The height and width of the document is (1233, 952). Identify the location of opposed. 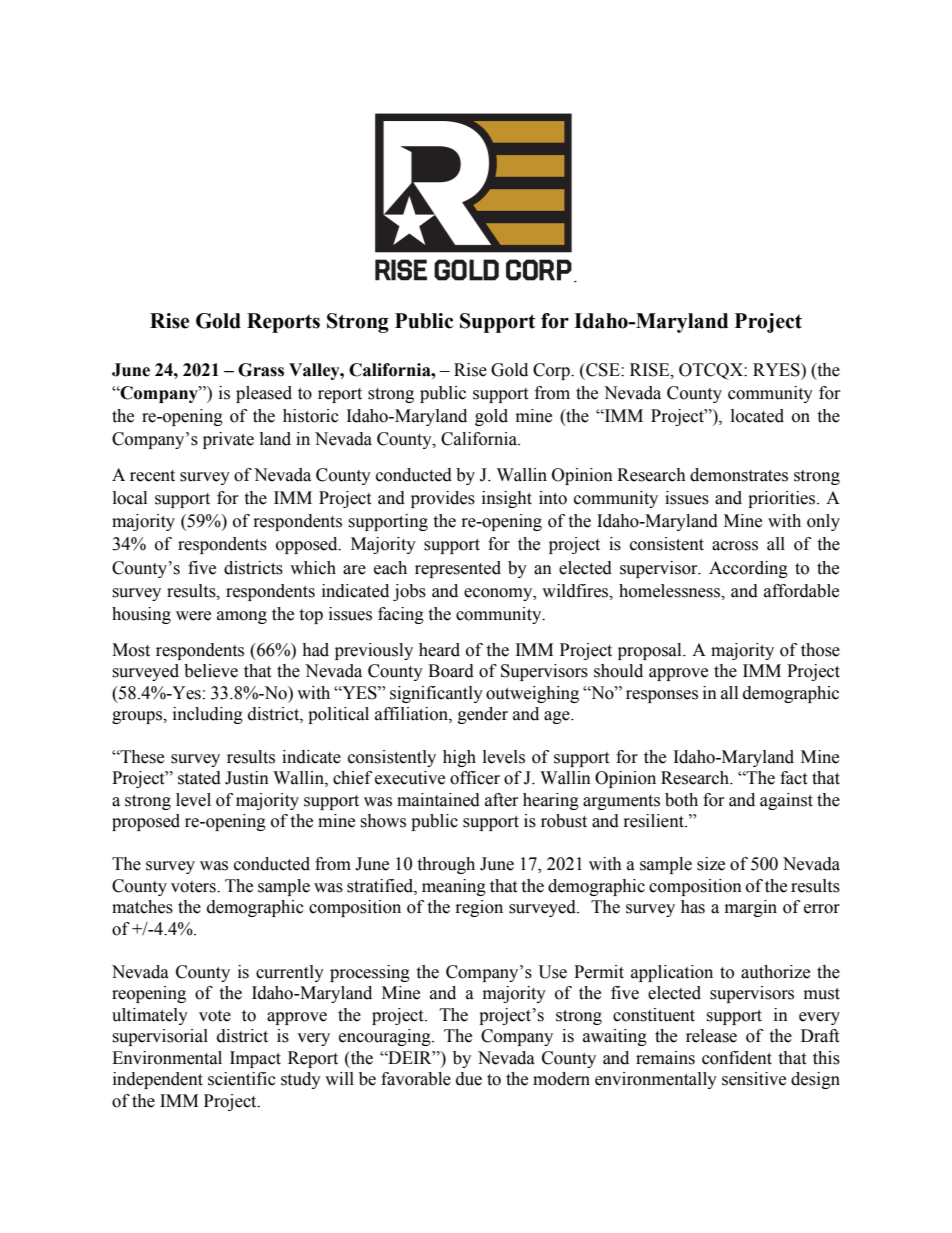
(308, 545).
